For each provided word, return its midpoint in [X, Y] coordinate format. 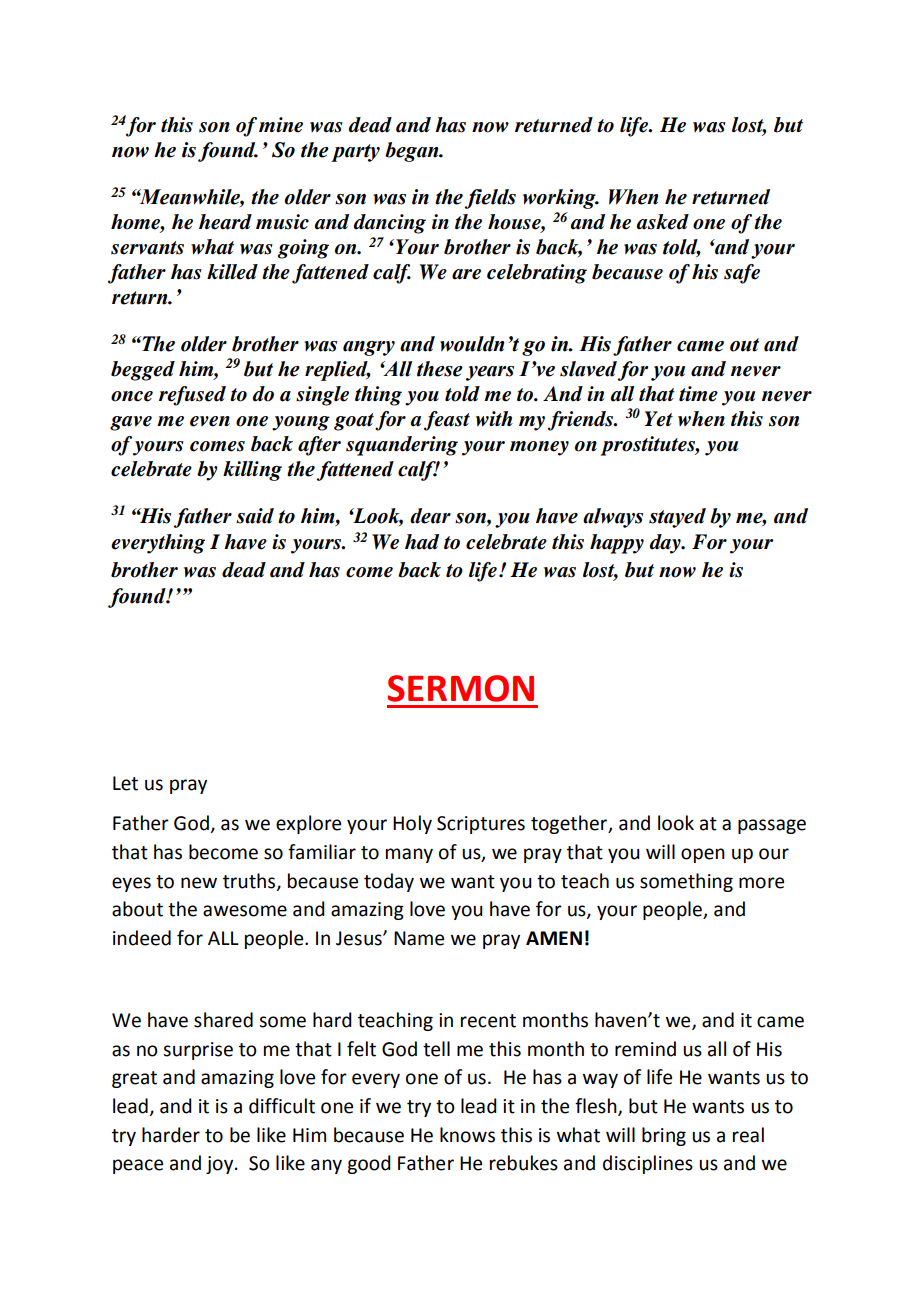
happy [617, 544]
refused [192, 396]
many [409, 855]
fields [490, 199]
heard [225, 222]
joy [221, 1165]
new [199, 883]
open [703, 855]
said [255, 516]
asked [662, 222]
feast [447, 421]
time [698, 394]
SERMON [460, 688]
